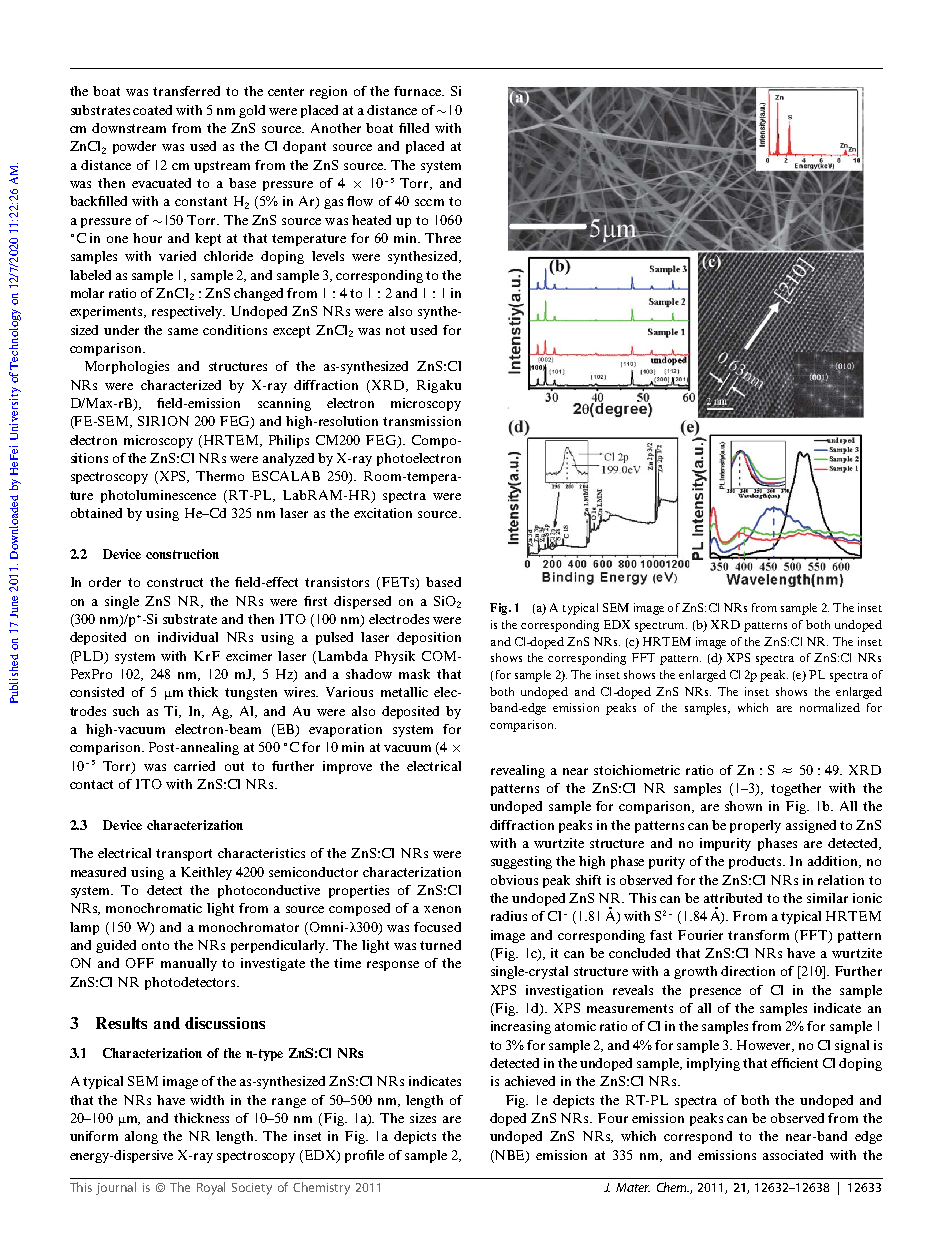 This screenshot has width=952, height=1247. I want to click on individual, so click(188, 637).
